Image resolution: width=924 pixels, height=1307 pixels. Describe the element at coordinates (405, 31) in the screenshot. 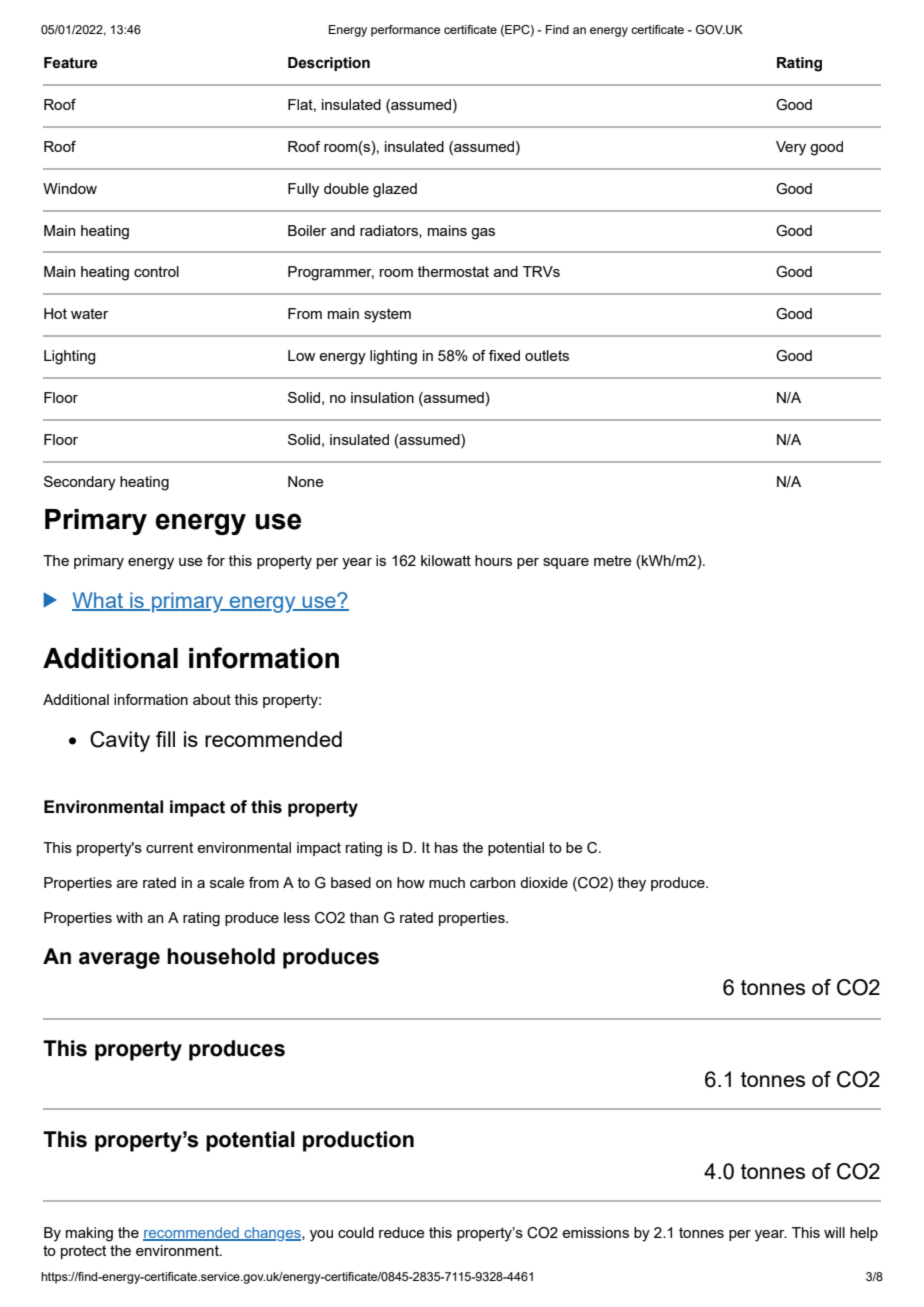

I see `performance` at that location.
